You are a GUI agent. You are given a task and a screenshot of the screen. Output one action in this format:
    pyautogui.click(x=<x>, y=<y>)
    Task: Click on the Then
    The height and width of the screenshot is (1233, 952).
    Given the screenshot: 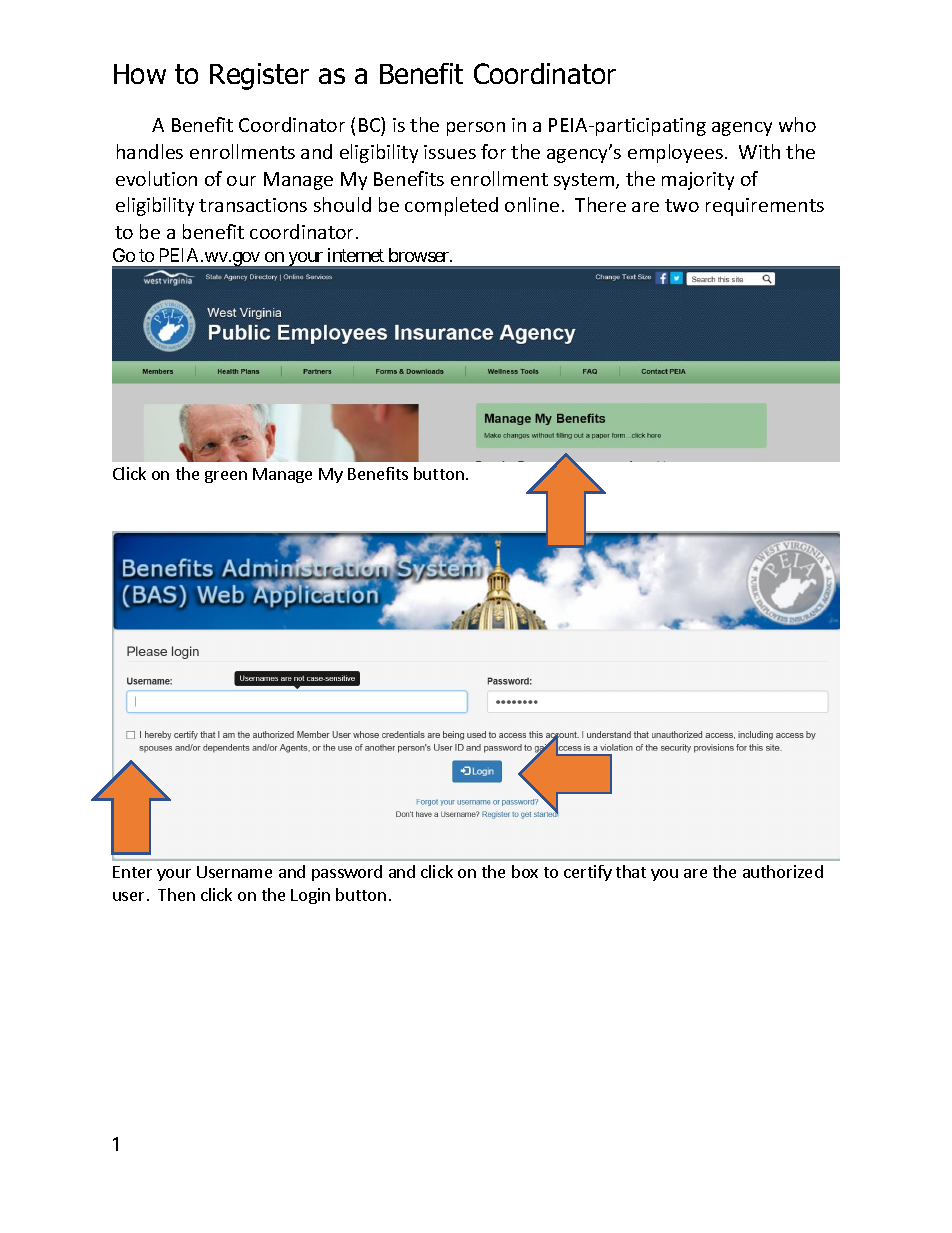 What is the action you would take?
    pyautogui.click(x=176, y=894)
